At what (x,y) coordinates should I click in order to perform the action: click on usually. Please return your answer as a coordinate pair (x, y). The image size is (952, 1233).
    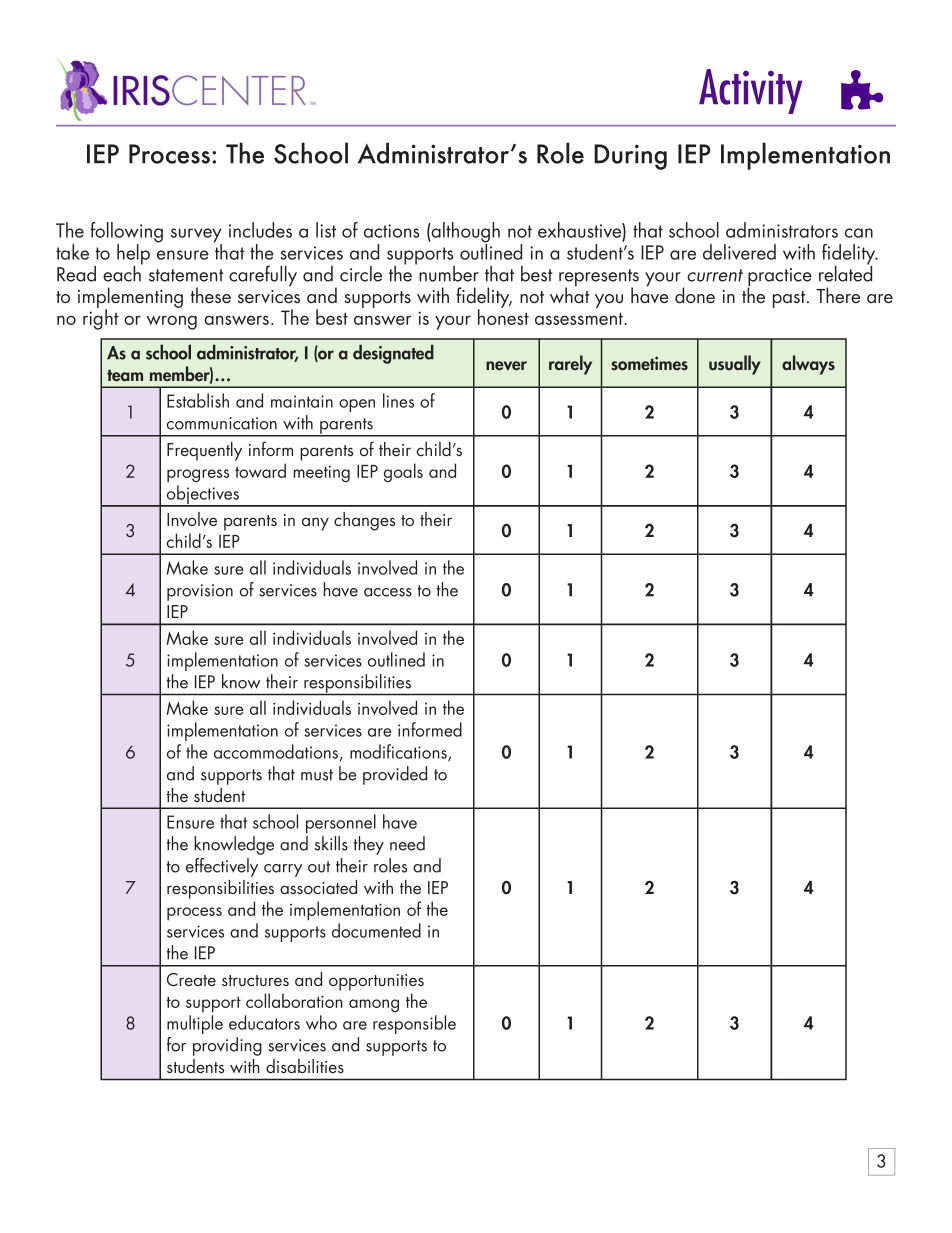
    Looking at the image, I should click on (735, 365).
